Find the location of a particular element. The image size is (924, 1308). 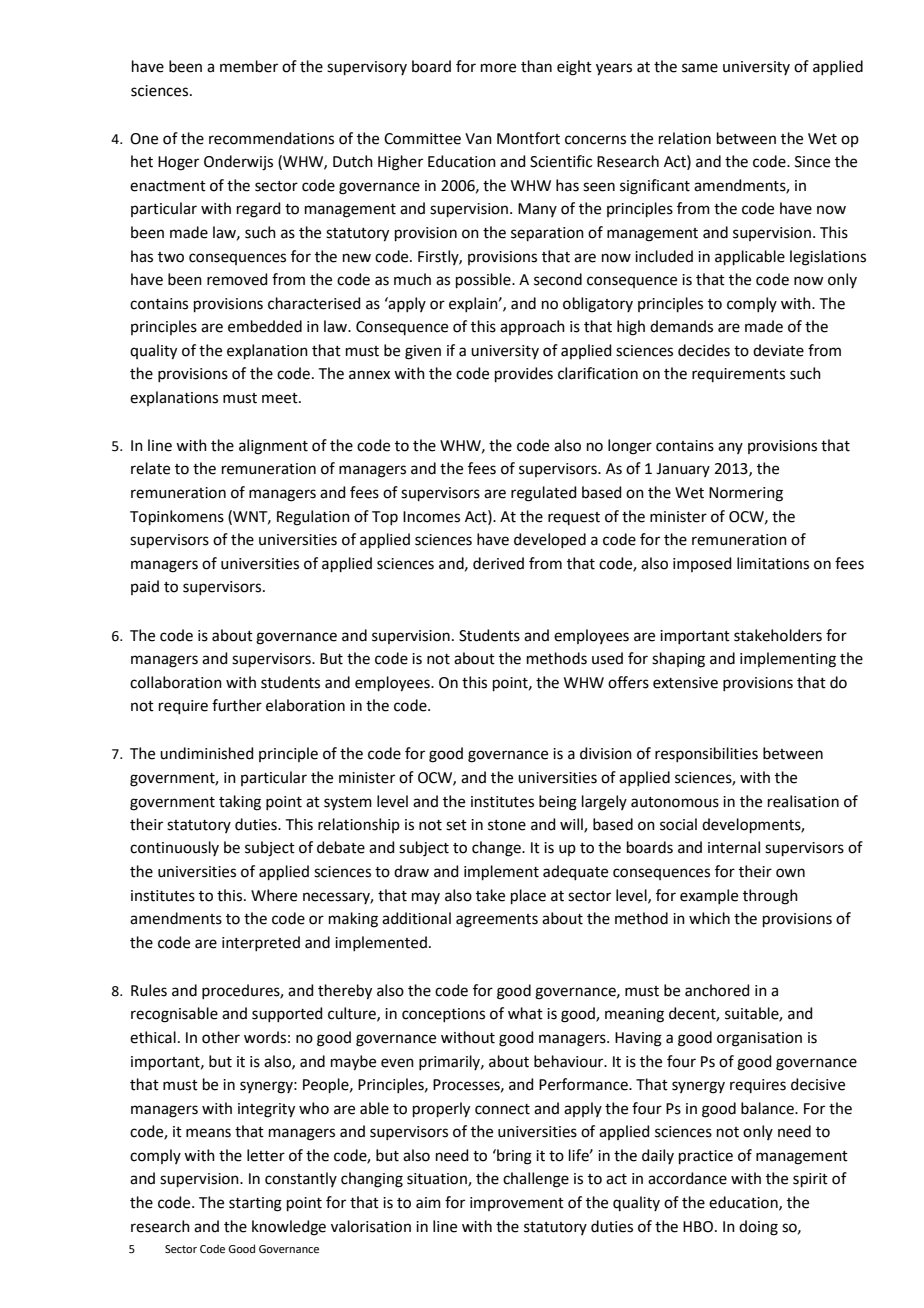

same is located at coordinates (700, 68).
